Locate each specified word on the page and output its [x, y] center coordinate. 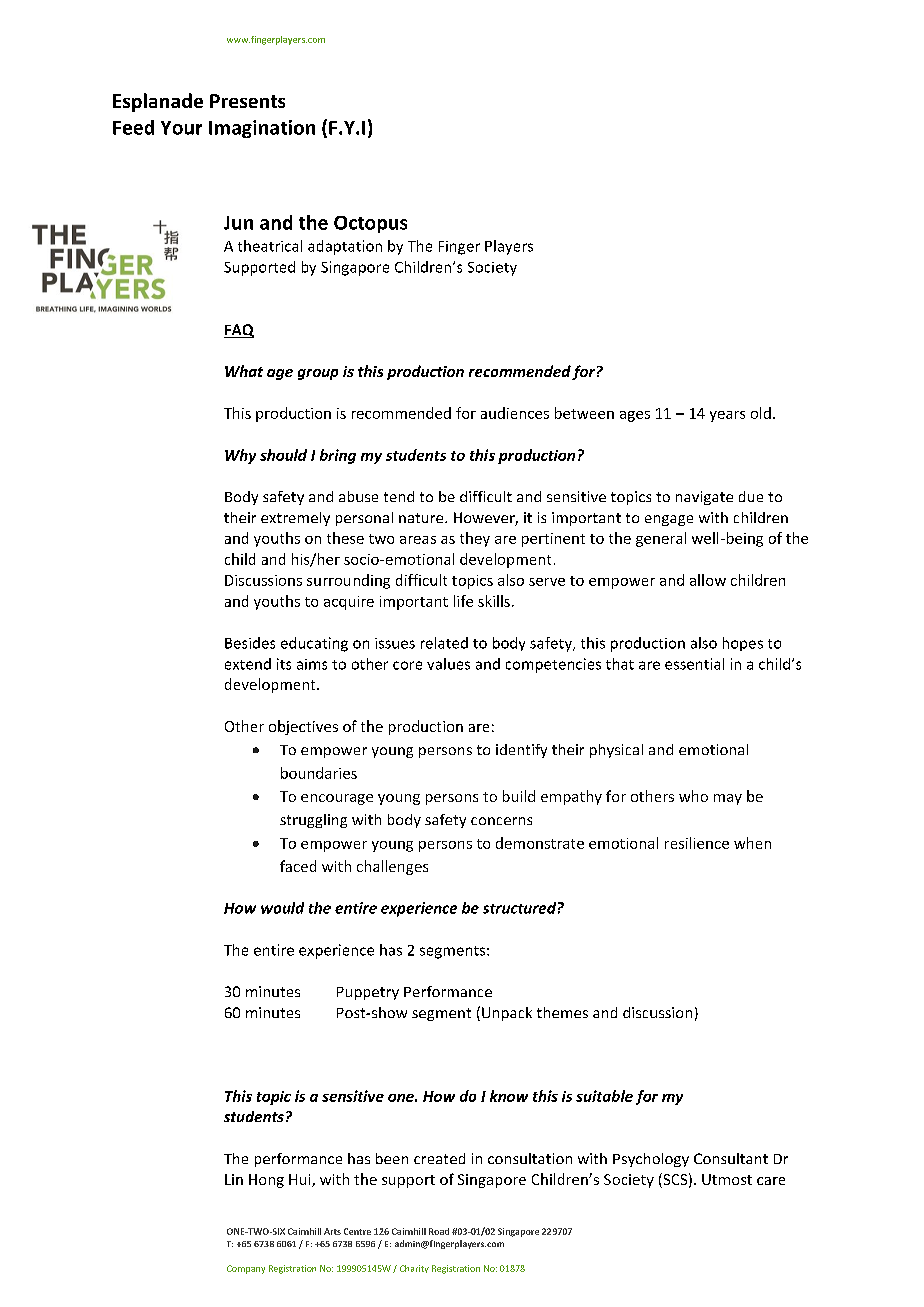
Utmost [727, 1179]
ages [635, 416]
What [244, 371]
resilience [697, 843]
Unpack [507, 1014]
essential [694, 664]
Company [246, 1269]
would [282, 908]
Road [439, 1231]
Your [181, 128]
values [448, 664]
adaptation [345, 247]
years [727, 416]
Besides [250, 643]
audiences [515, 413]
